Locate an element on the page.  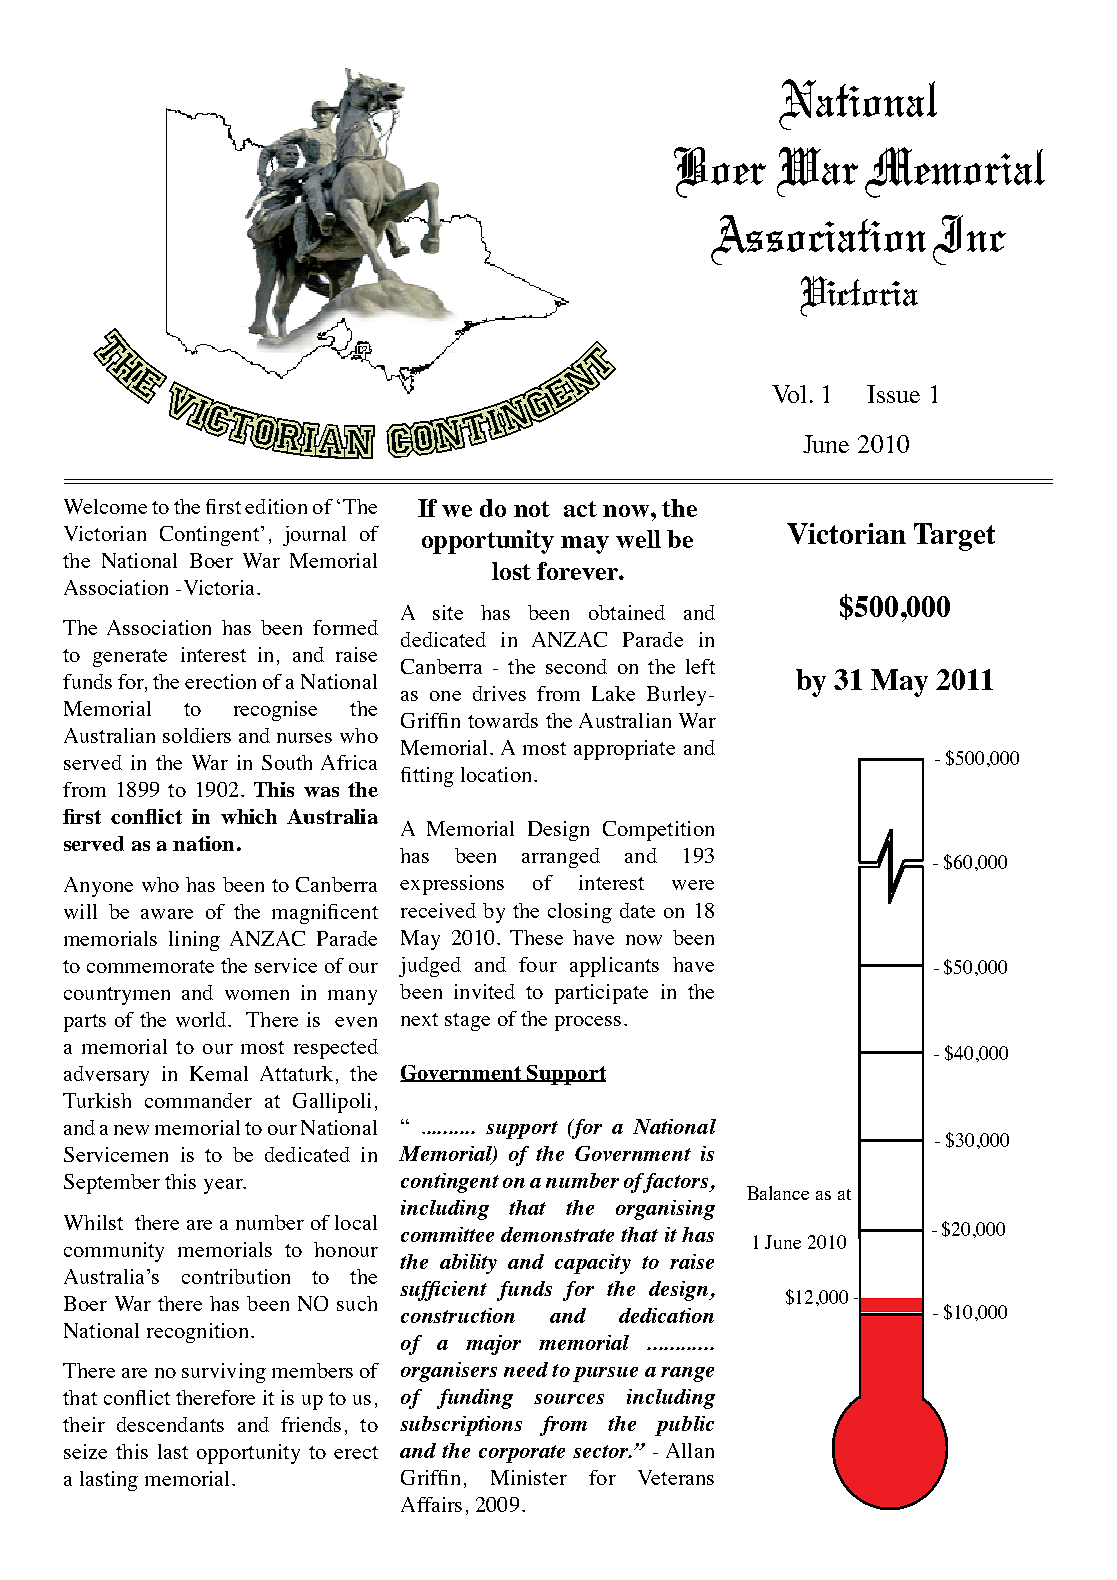
descendants is located at coordinates (170, 1424).
